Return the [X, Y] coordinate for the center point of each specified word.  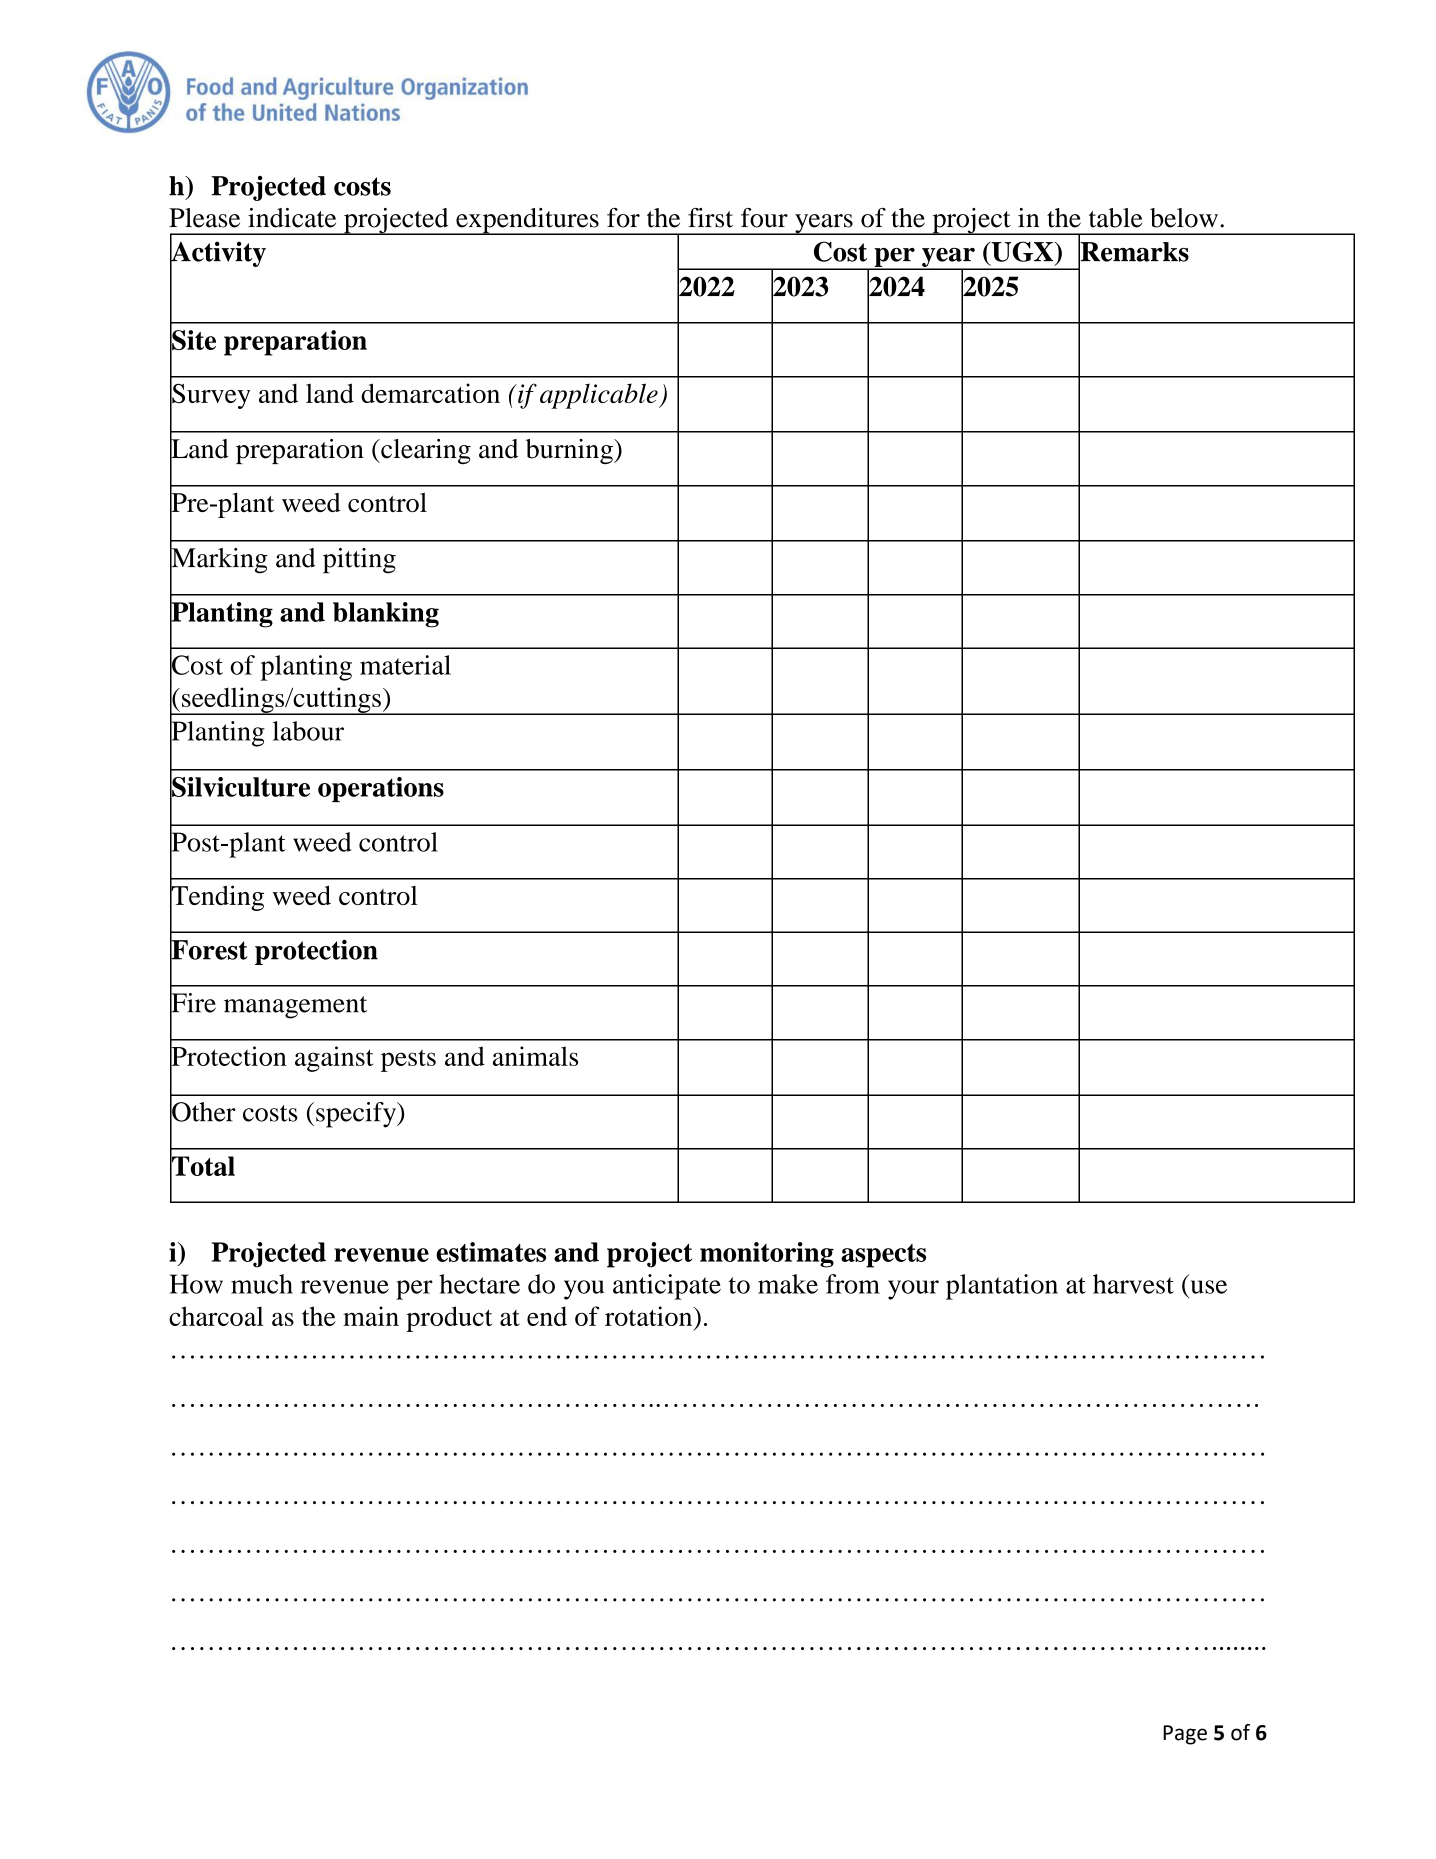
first [710, 218]
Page [1185, 1735]
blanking [386, 615]
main [371, 1316]
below [1184, 218]
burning [570, 451]
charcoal [216, 1316]
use [1209, 1287]
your [913, 1290]
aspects [883, 1256]
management [295, 1007]
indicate [292, 218]
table [1115, 218]
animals [535, 1056]
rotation [650, 1316]
